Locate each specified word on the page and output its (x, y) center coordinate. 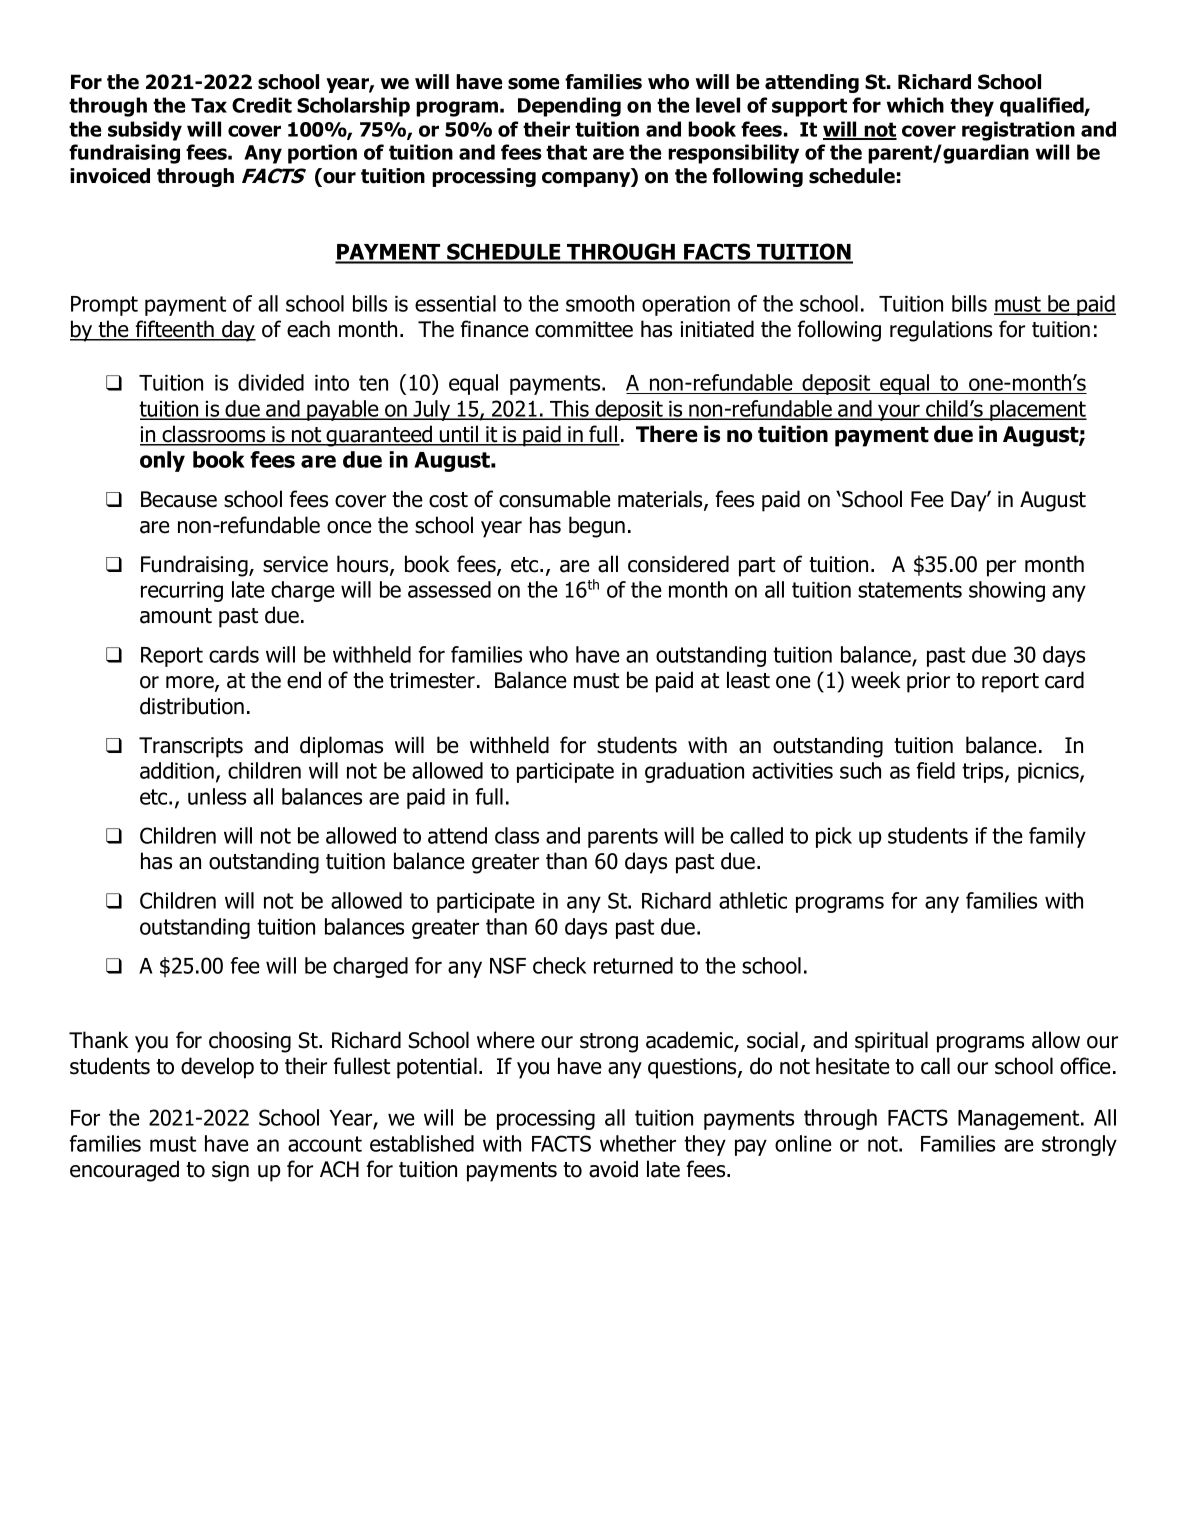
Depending (569, 107)
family (1057, 837)
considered (678, 564)
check (560, 965)
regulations (941, 331)
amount (176, 616)
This (569, 409)
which (915, 105)
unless (217, 796)
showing (1007, 591)
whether (638, 1143)
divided (271, 382)
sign (230, 1171)
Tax (209, 105)
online (803, 1143)
